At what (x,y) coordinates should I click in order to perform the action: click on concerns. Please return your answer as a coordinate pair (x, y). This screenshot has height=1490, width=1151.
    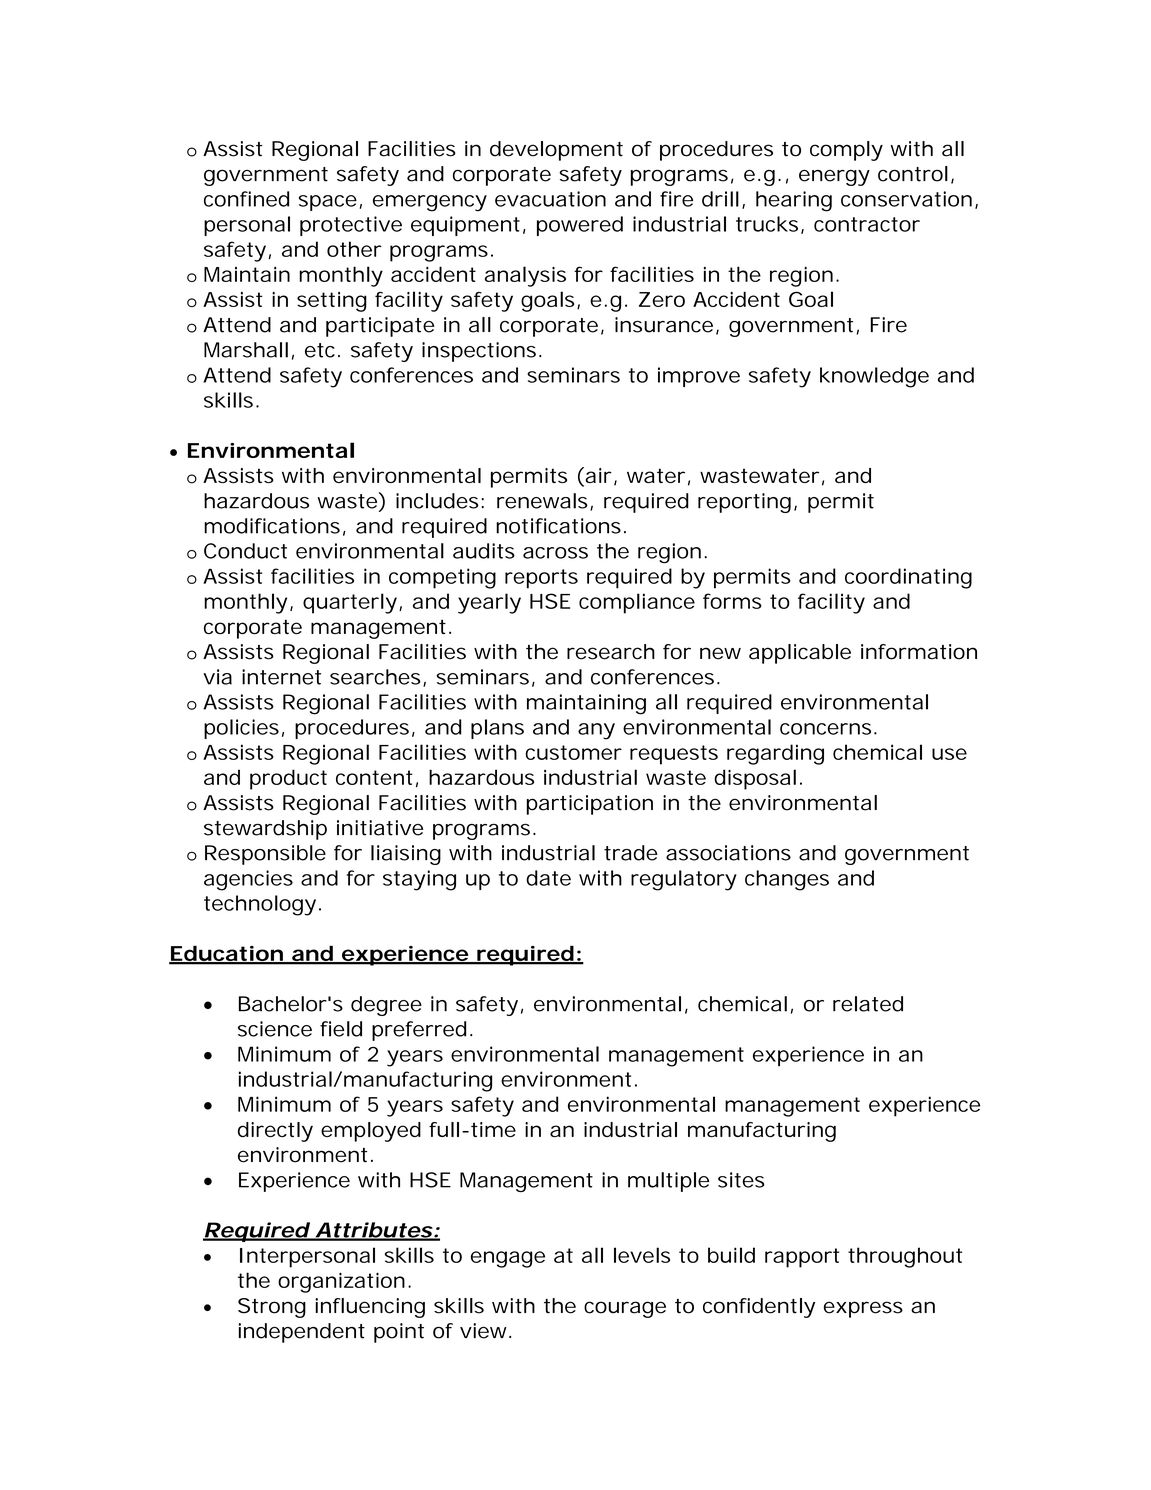
    Looking at the image, I should click on (825, 729).
